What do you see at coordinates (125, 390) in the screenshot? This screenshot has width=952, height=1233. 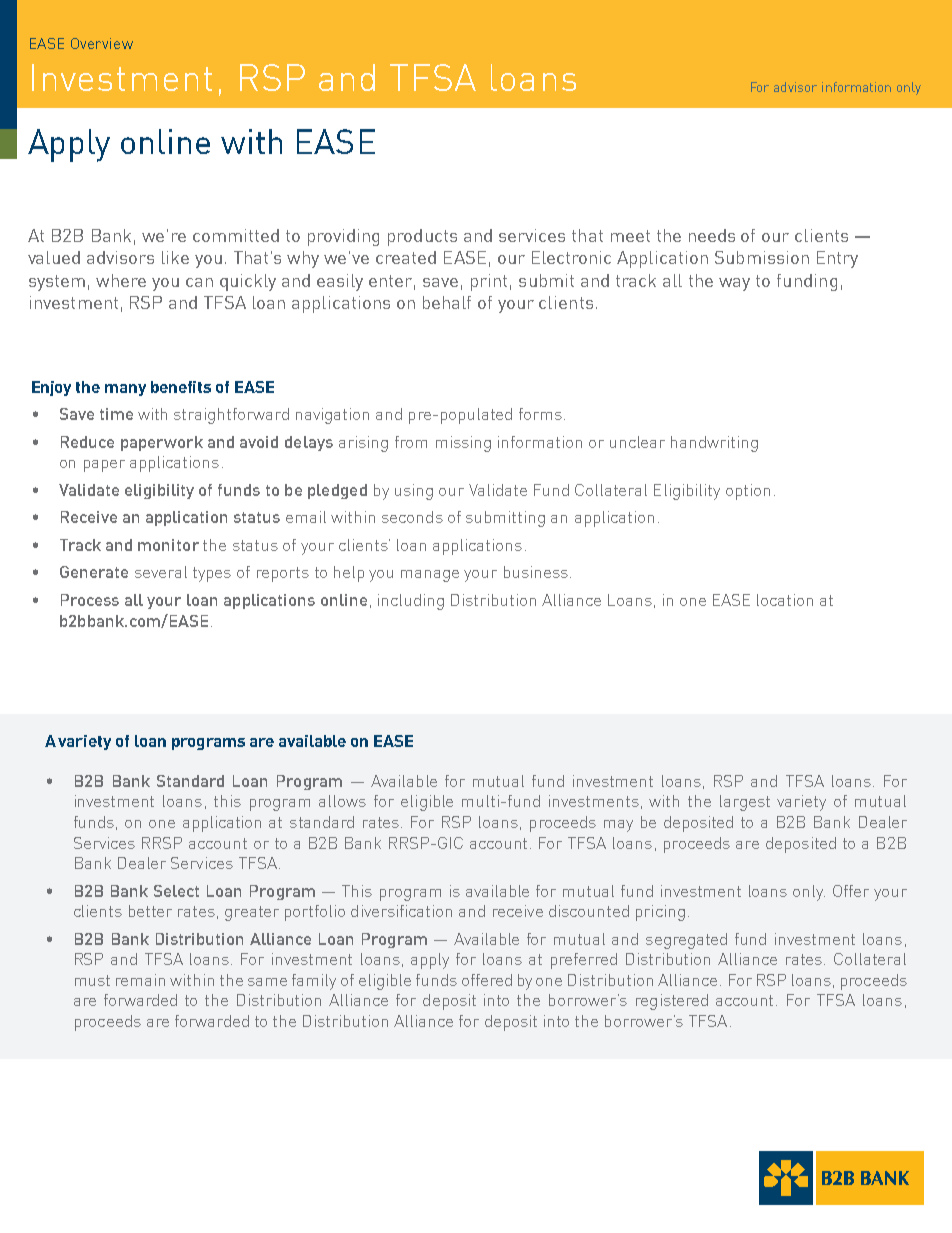 I see `many` at bounding box center [125, 390].
